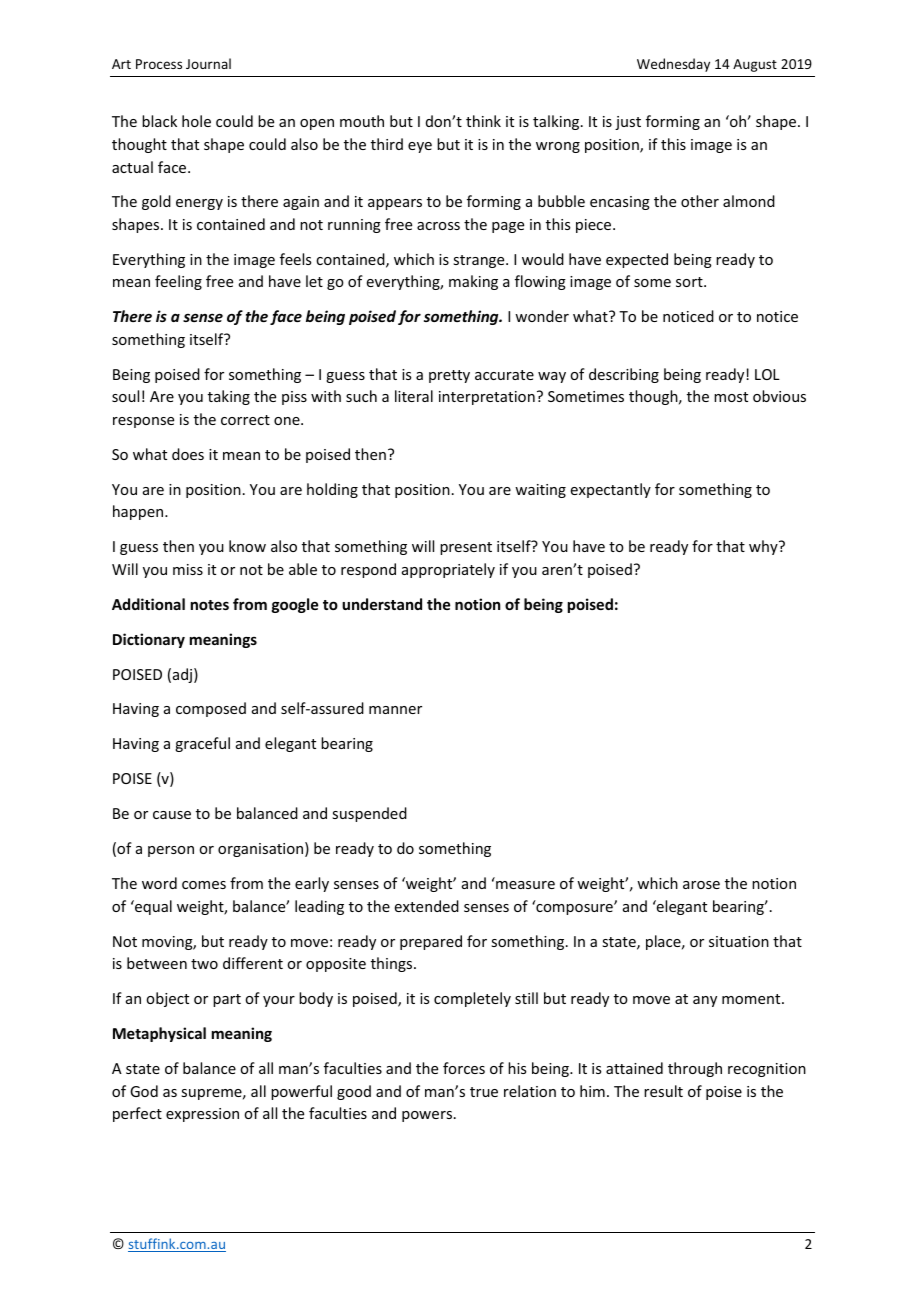 Image resolution: width=924 pixels, height=1308 pixels. I want to click on pretty, so click(449, 376).
